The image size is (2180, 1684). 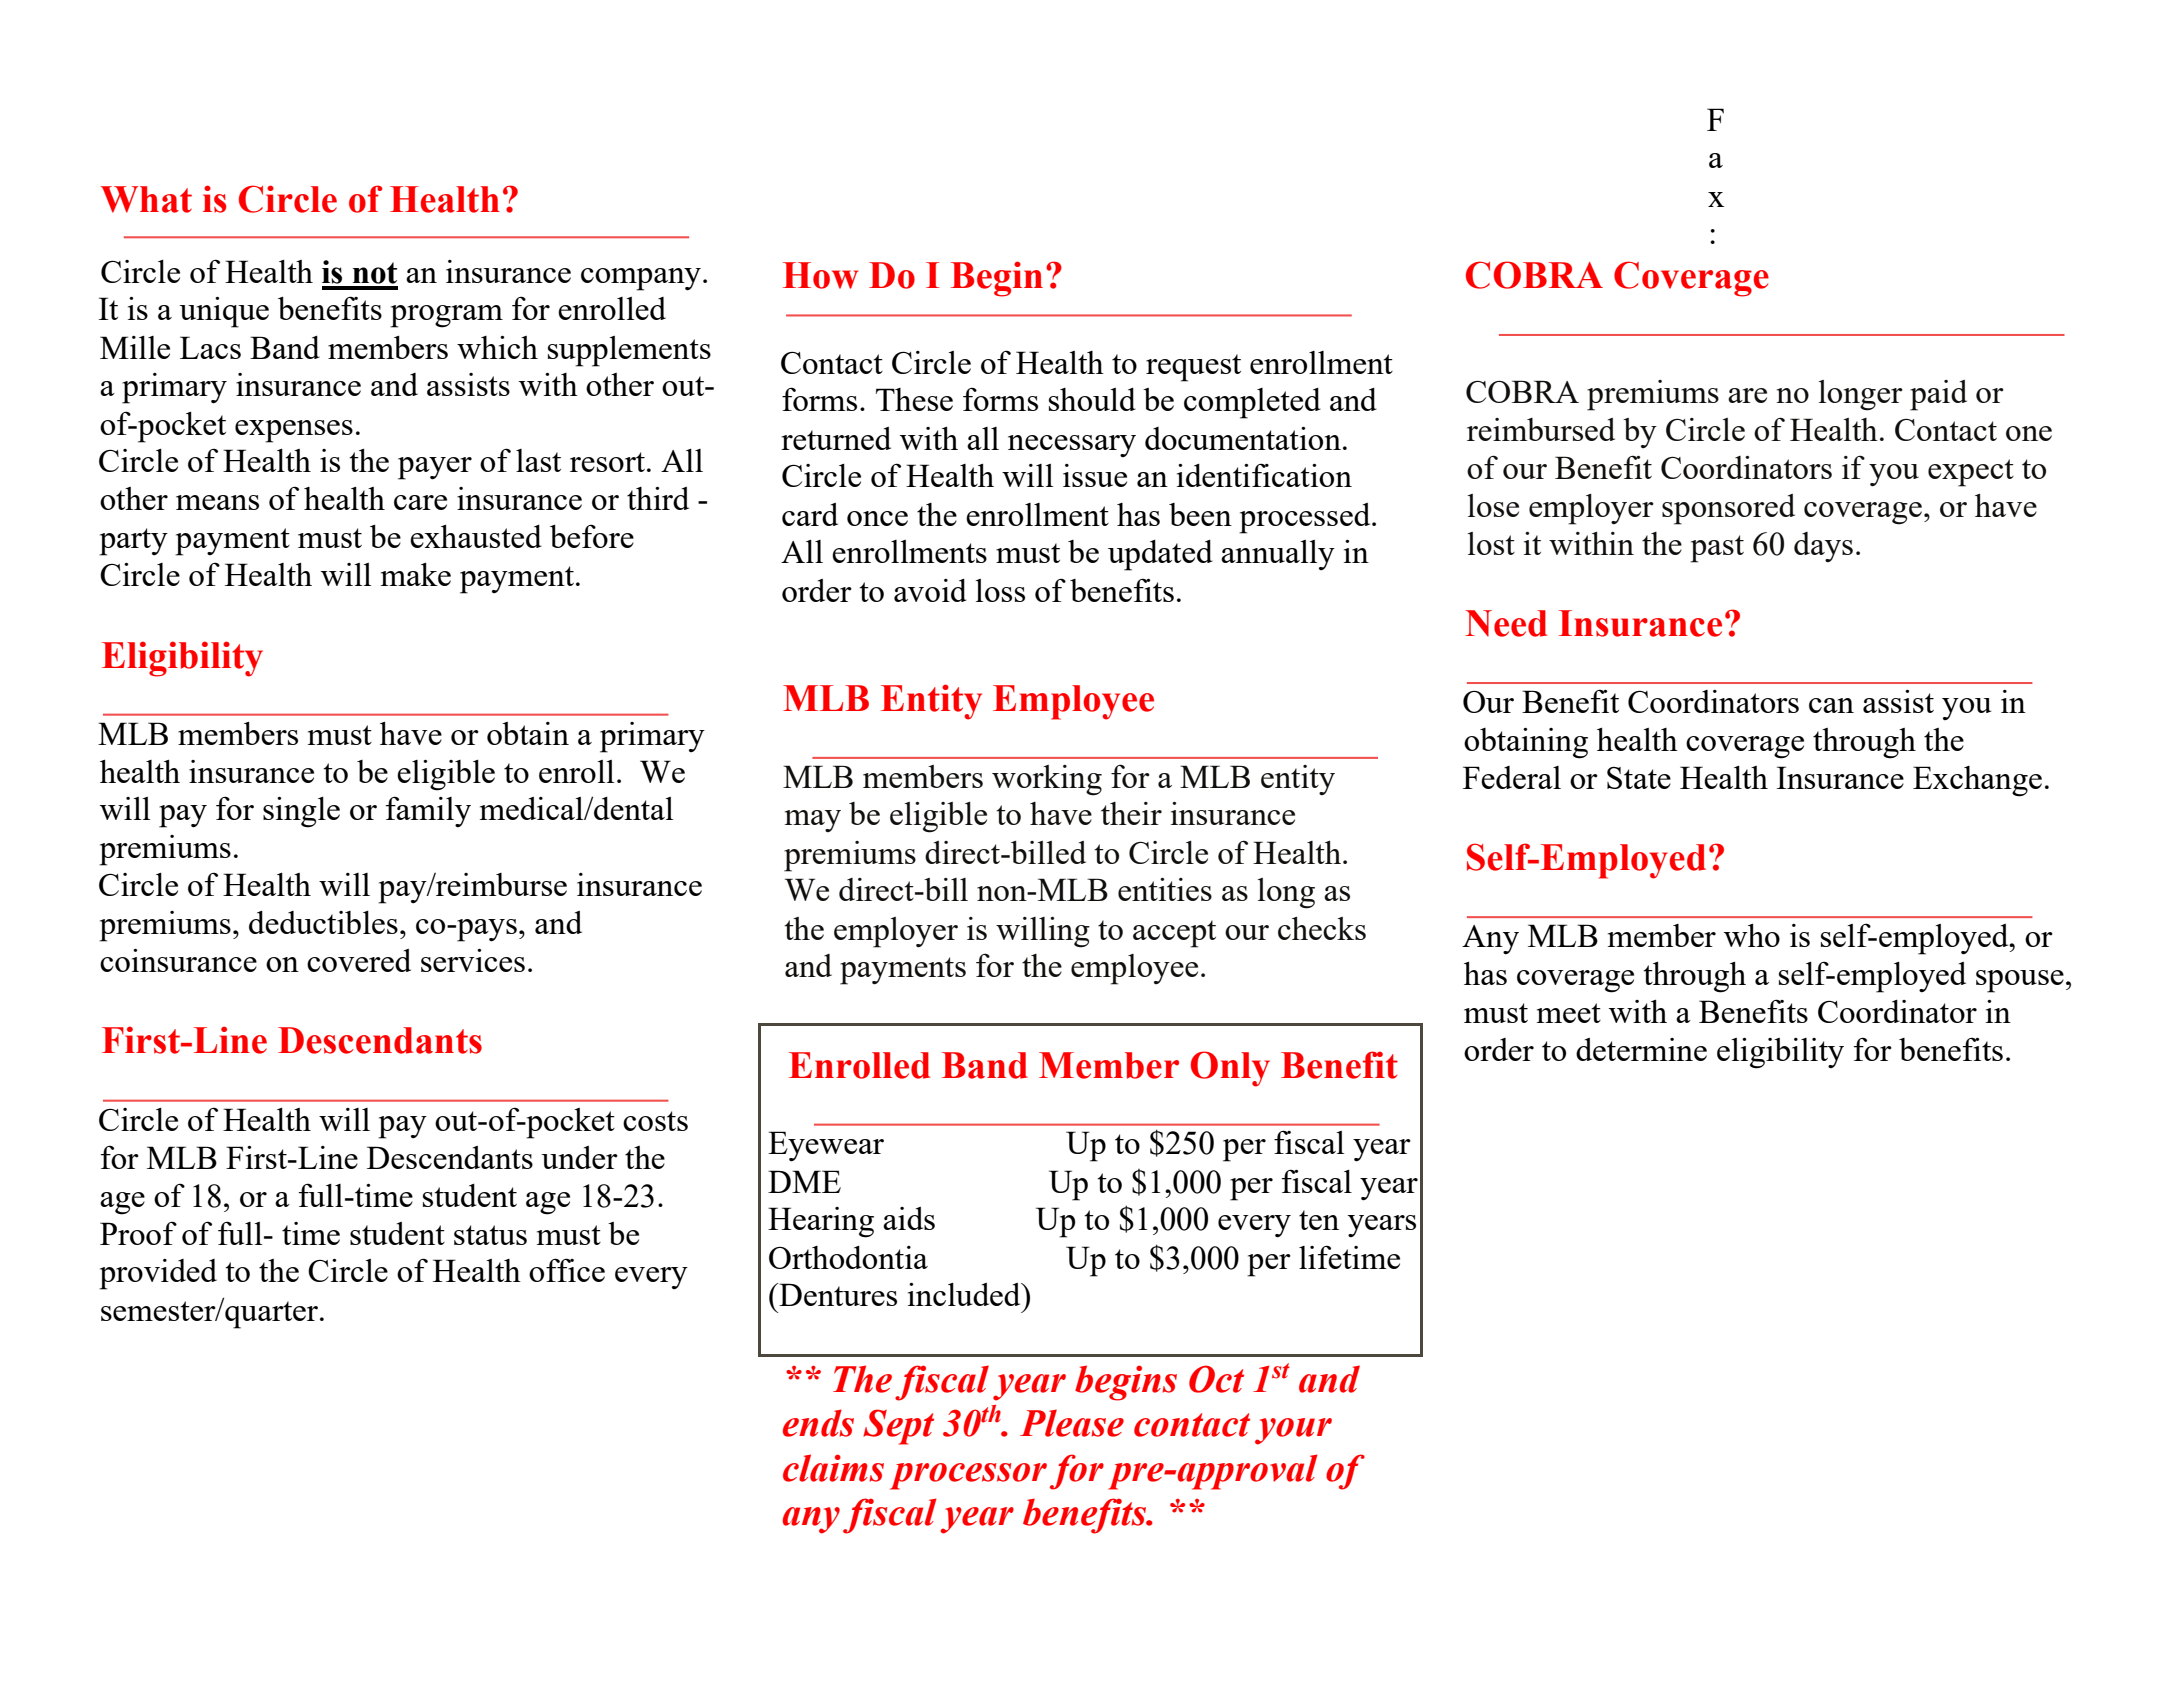 What do you see at coordinates (146, 199) in the screenshot?
I see `What` at bounding box center [146, 199].
